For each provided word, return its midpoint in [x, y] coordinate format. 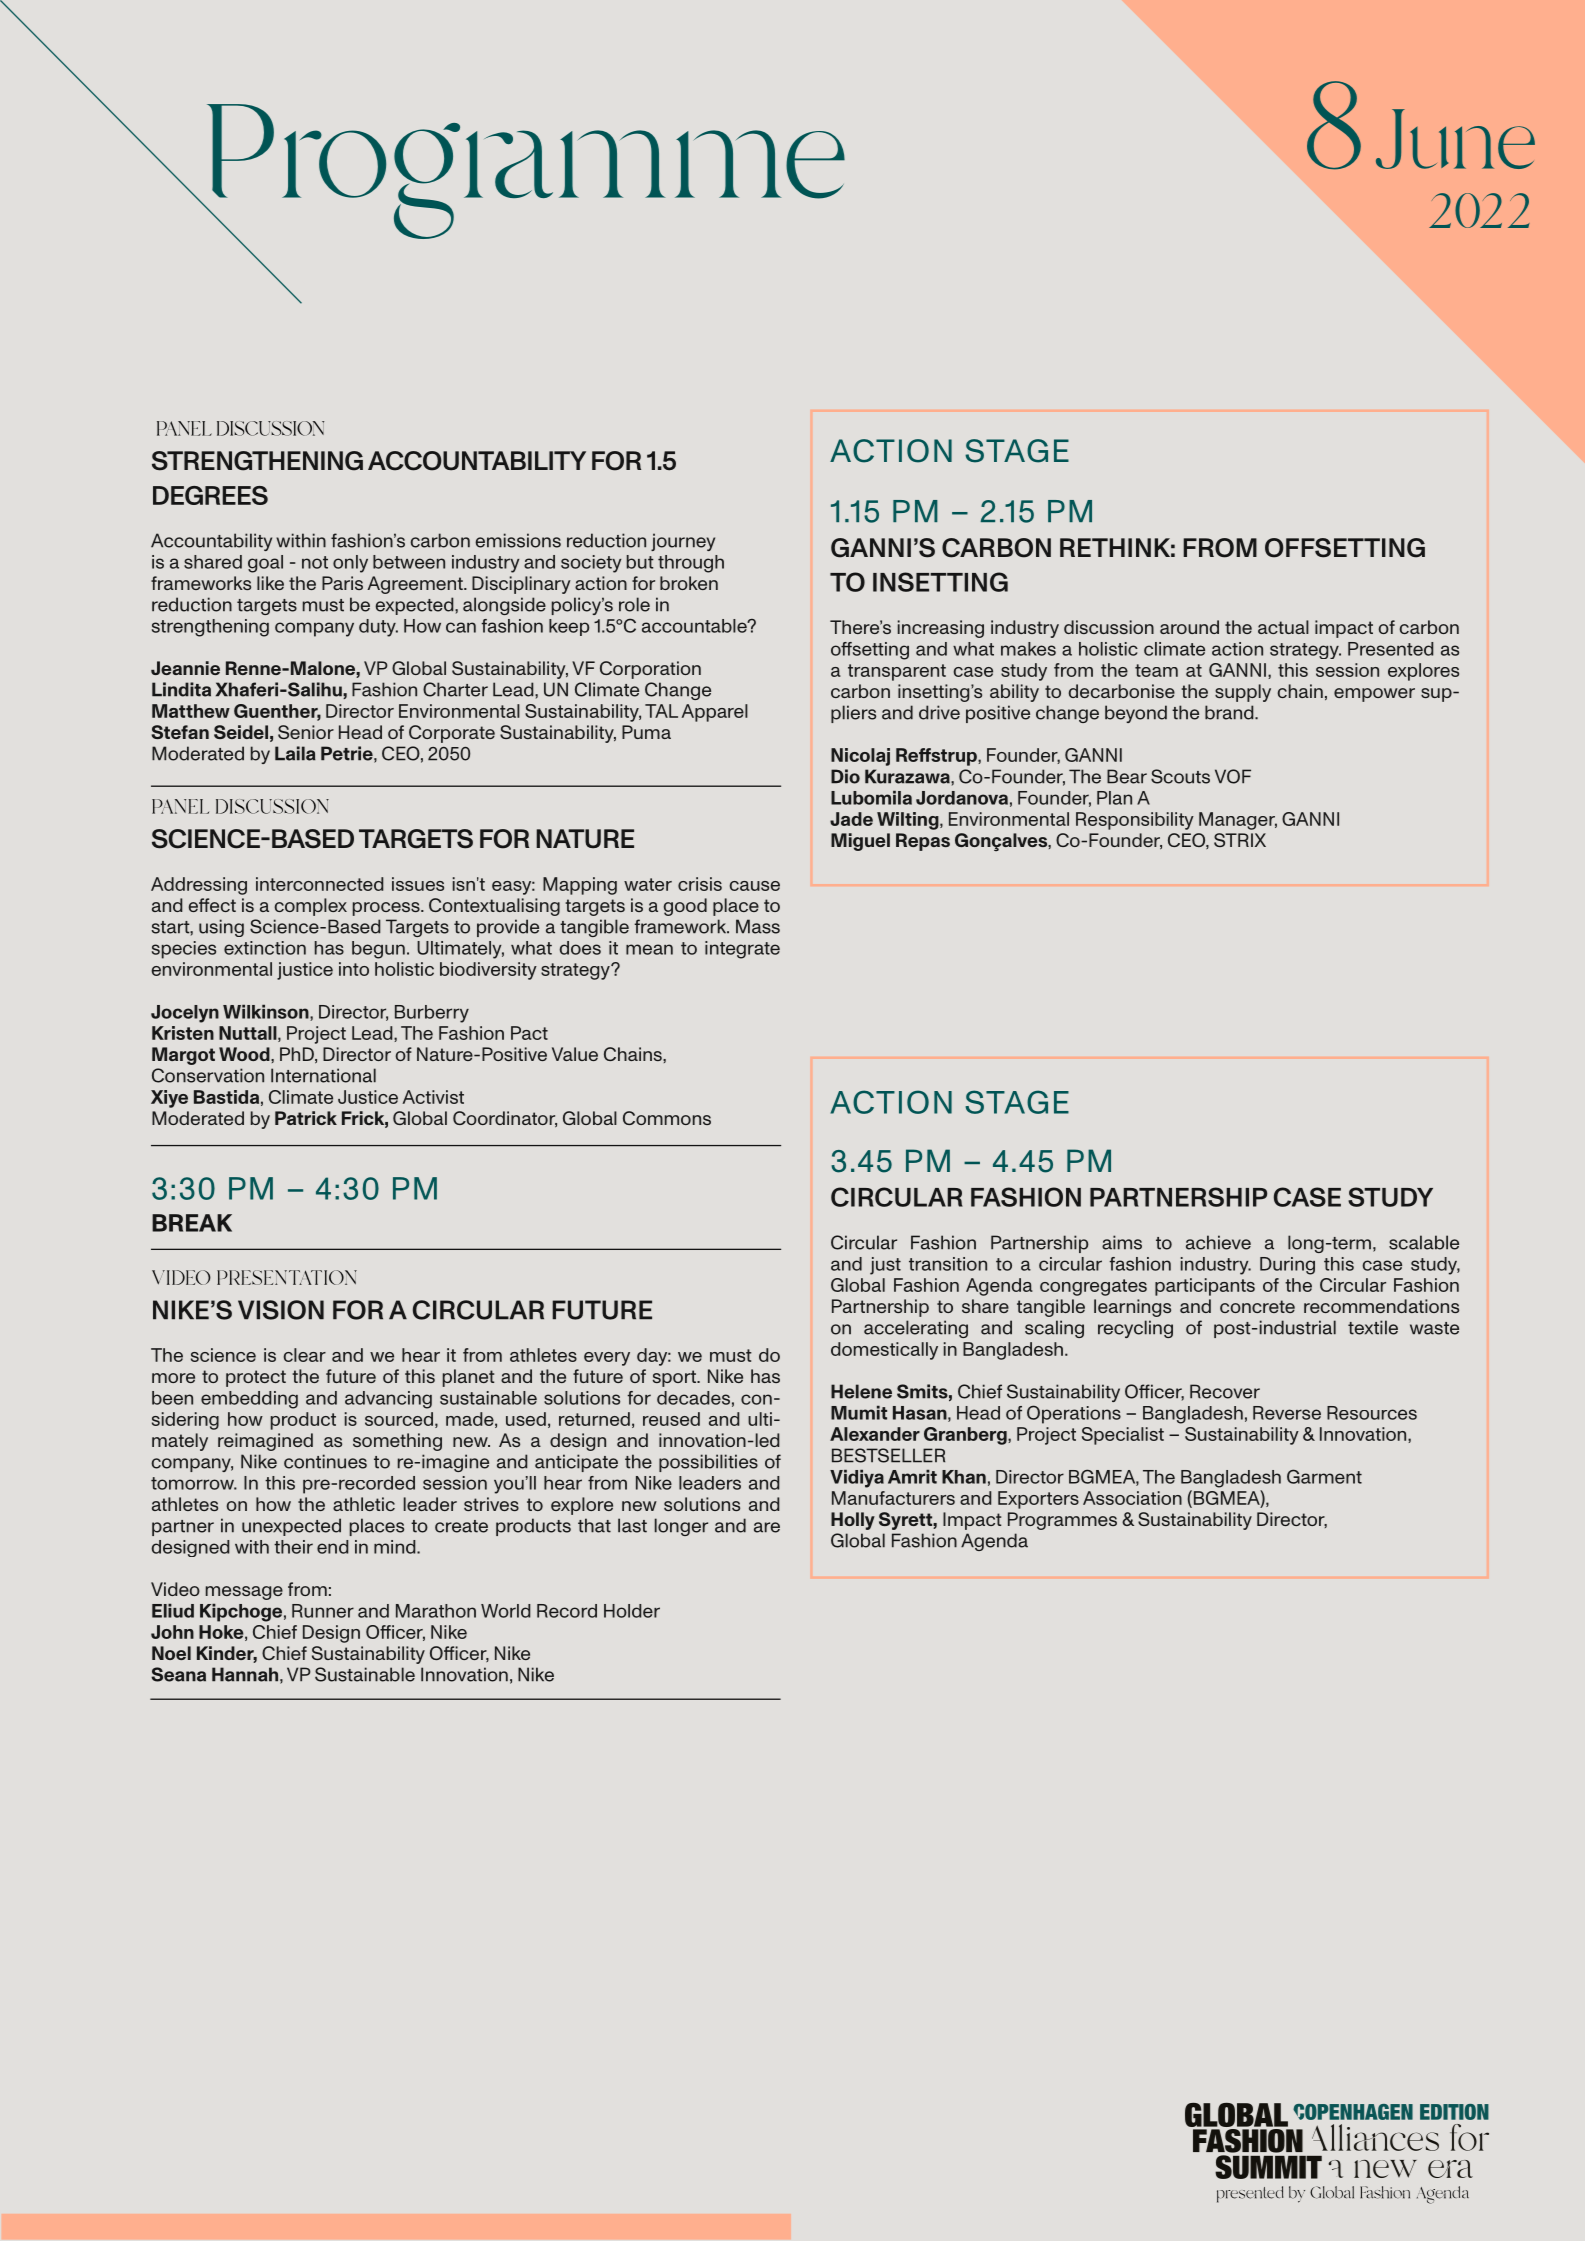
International [323, 1075]
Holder [632, 1611]
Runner [323, 1611]
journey [683, 542]
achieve [1218, 1242]
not [315, 562]
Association [1132, 1498]
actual [1283, 627]
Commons [667, 1118]
